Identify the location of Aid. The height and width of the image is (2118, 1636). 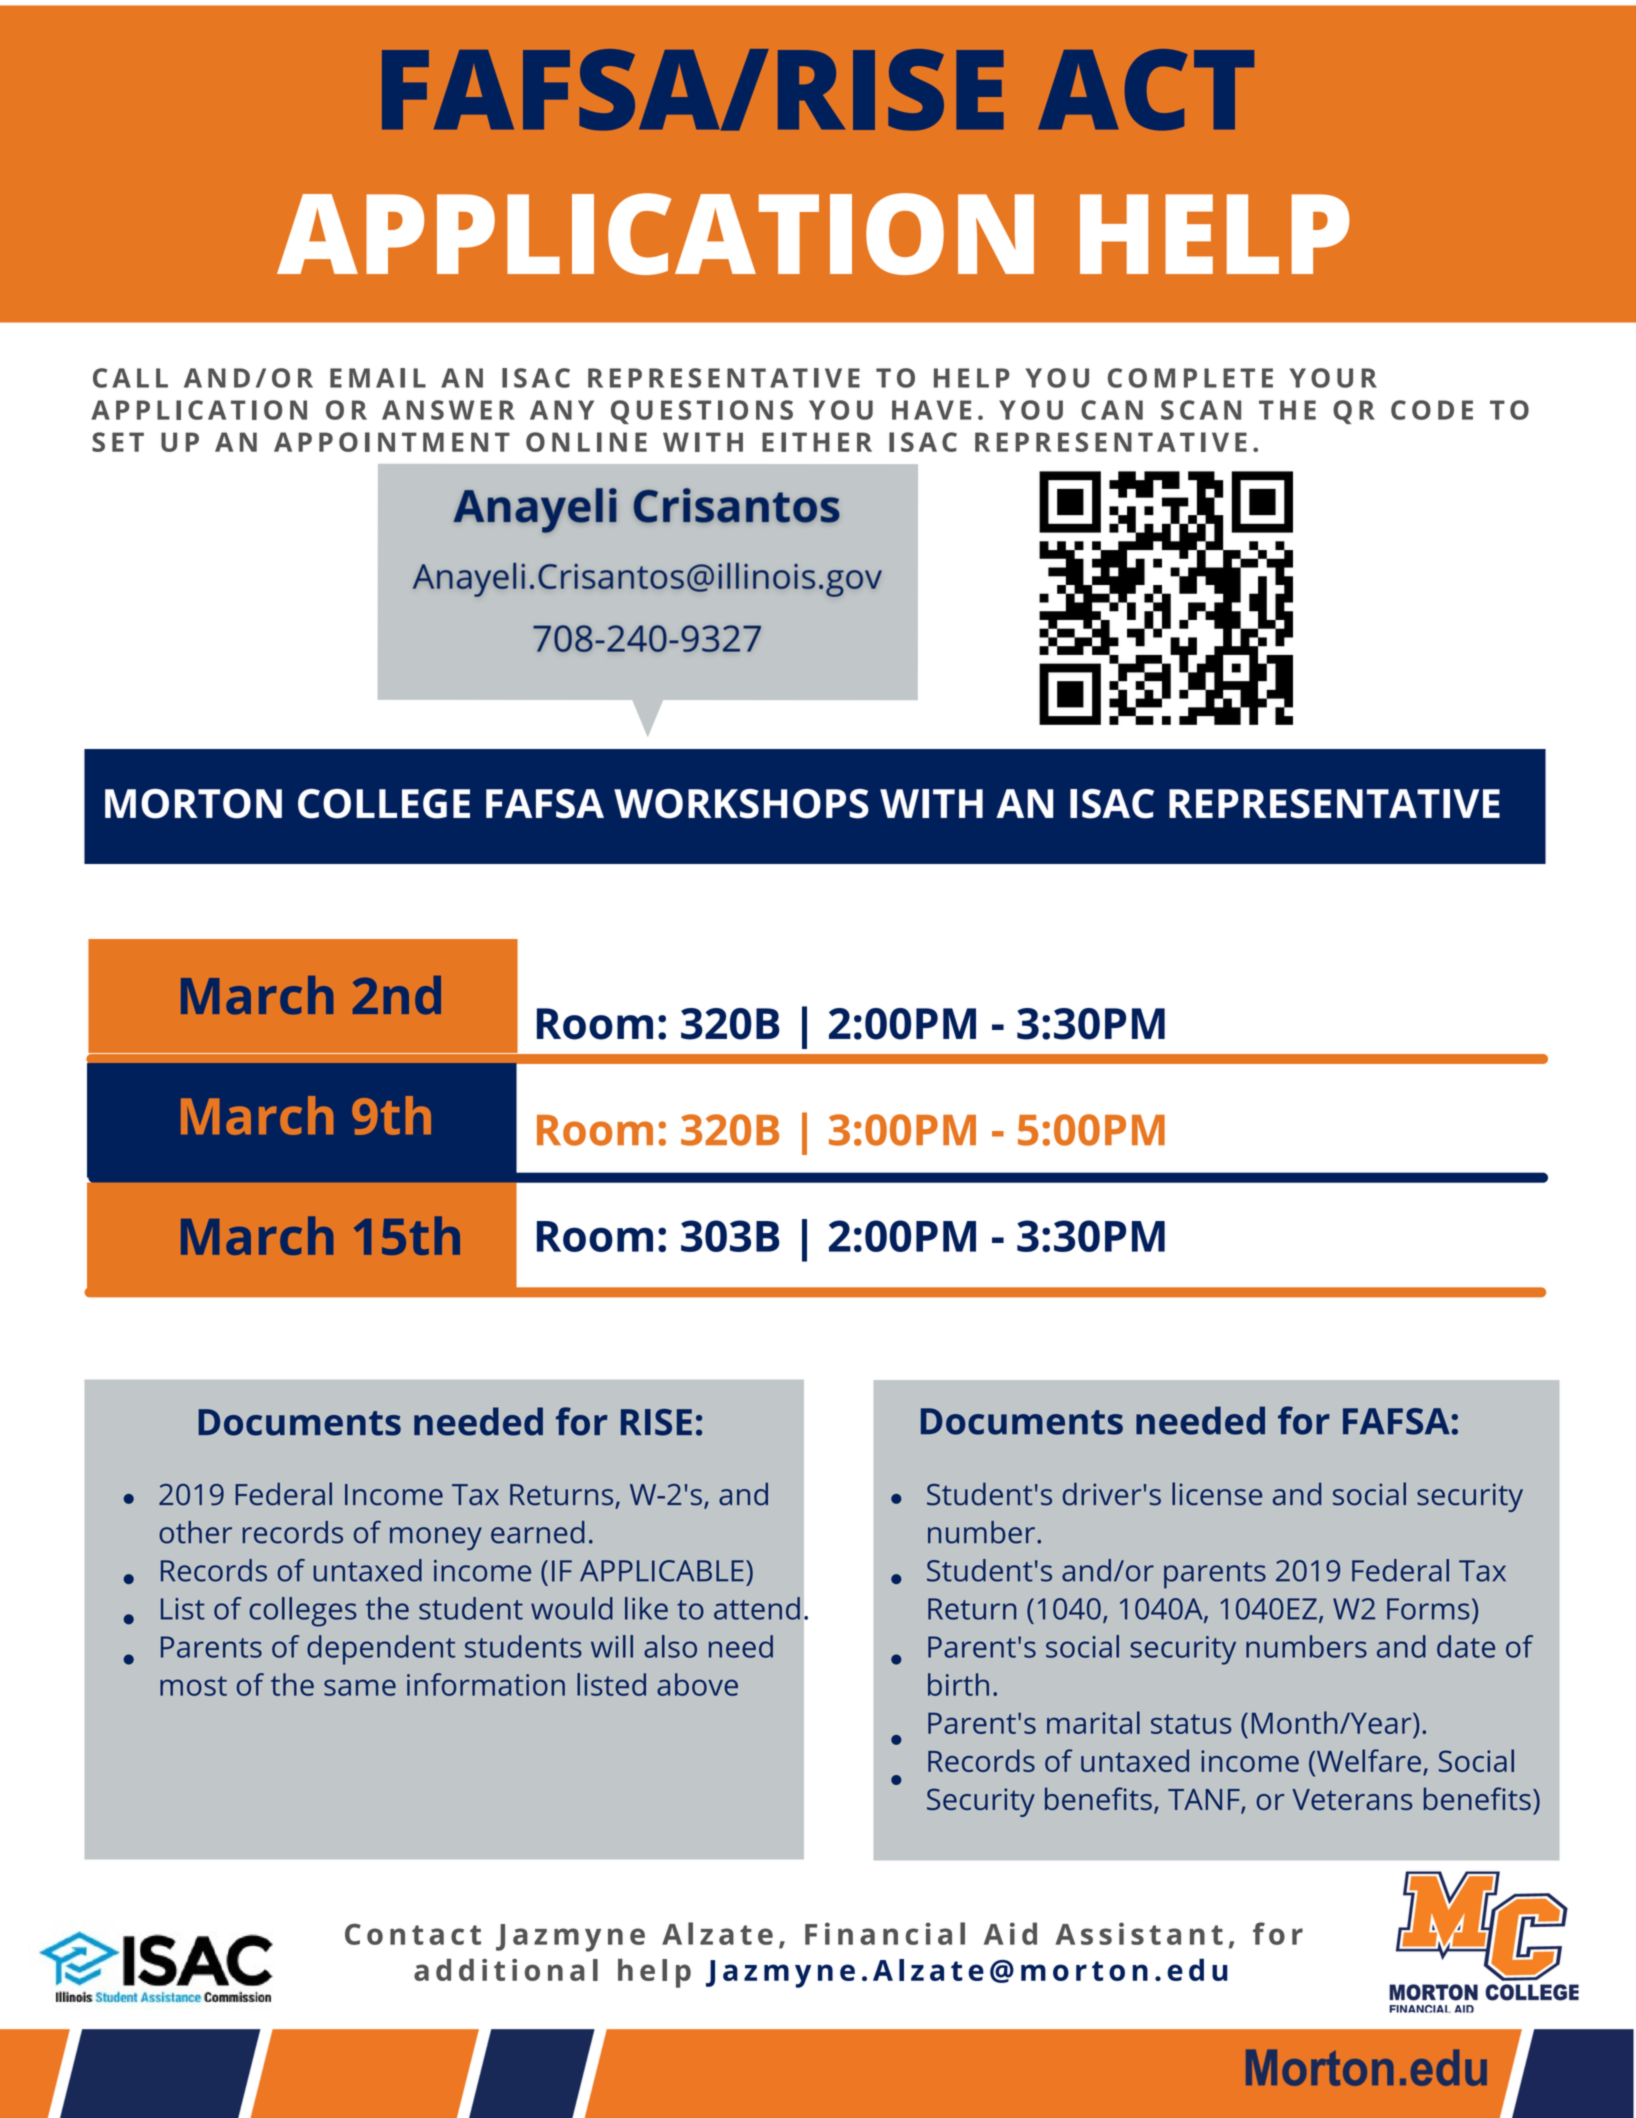
(1010, 1933).
